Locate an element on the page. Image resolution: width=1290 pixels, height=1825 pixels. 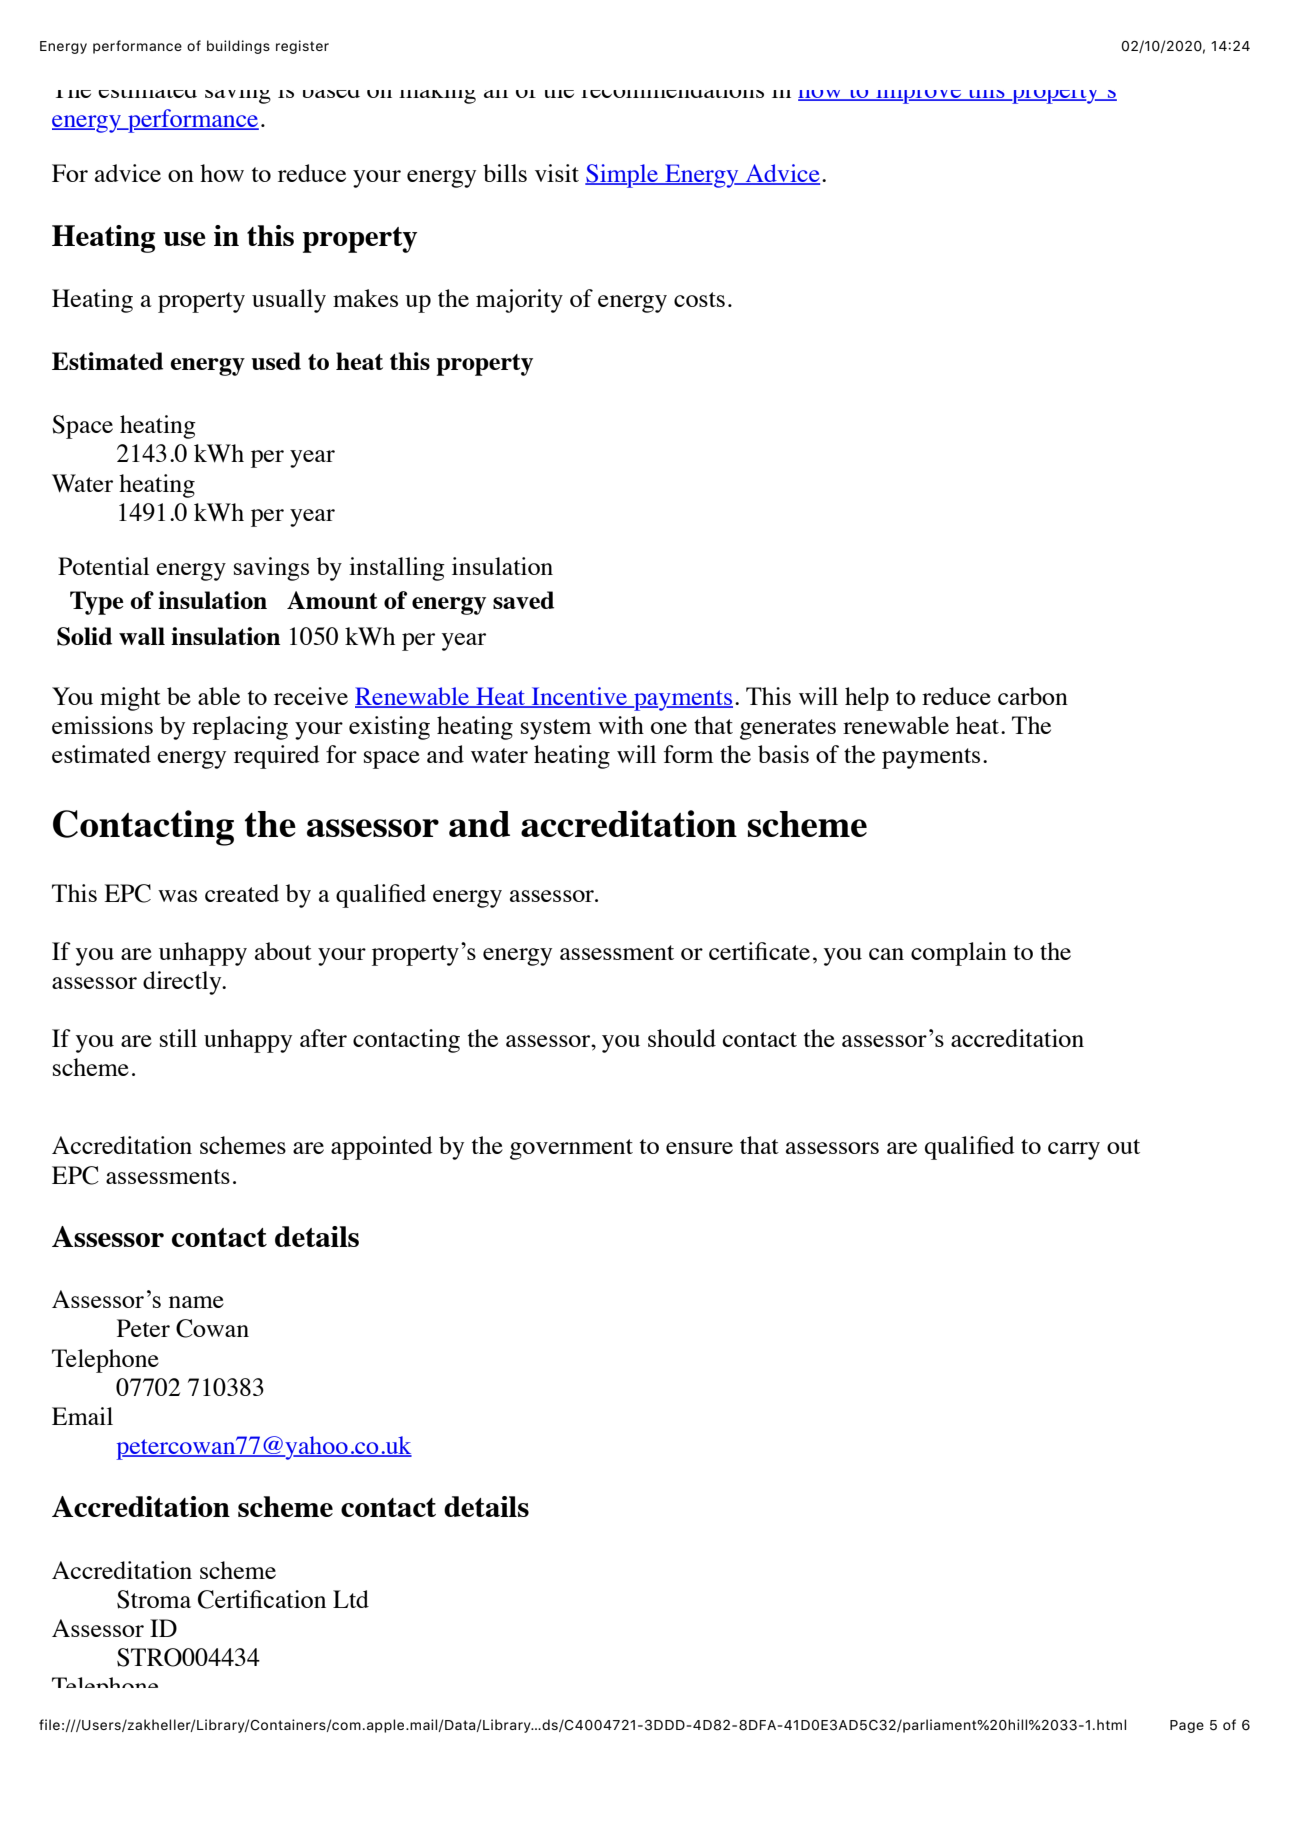
government is located at coordinates (571, 1149).
